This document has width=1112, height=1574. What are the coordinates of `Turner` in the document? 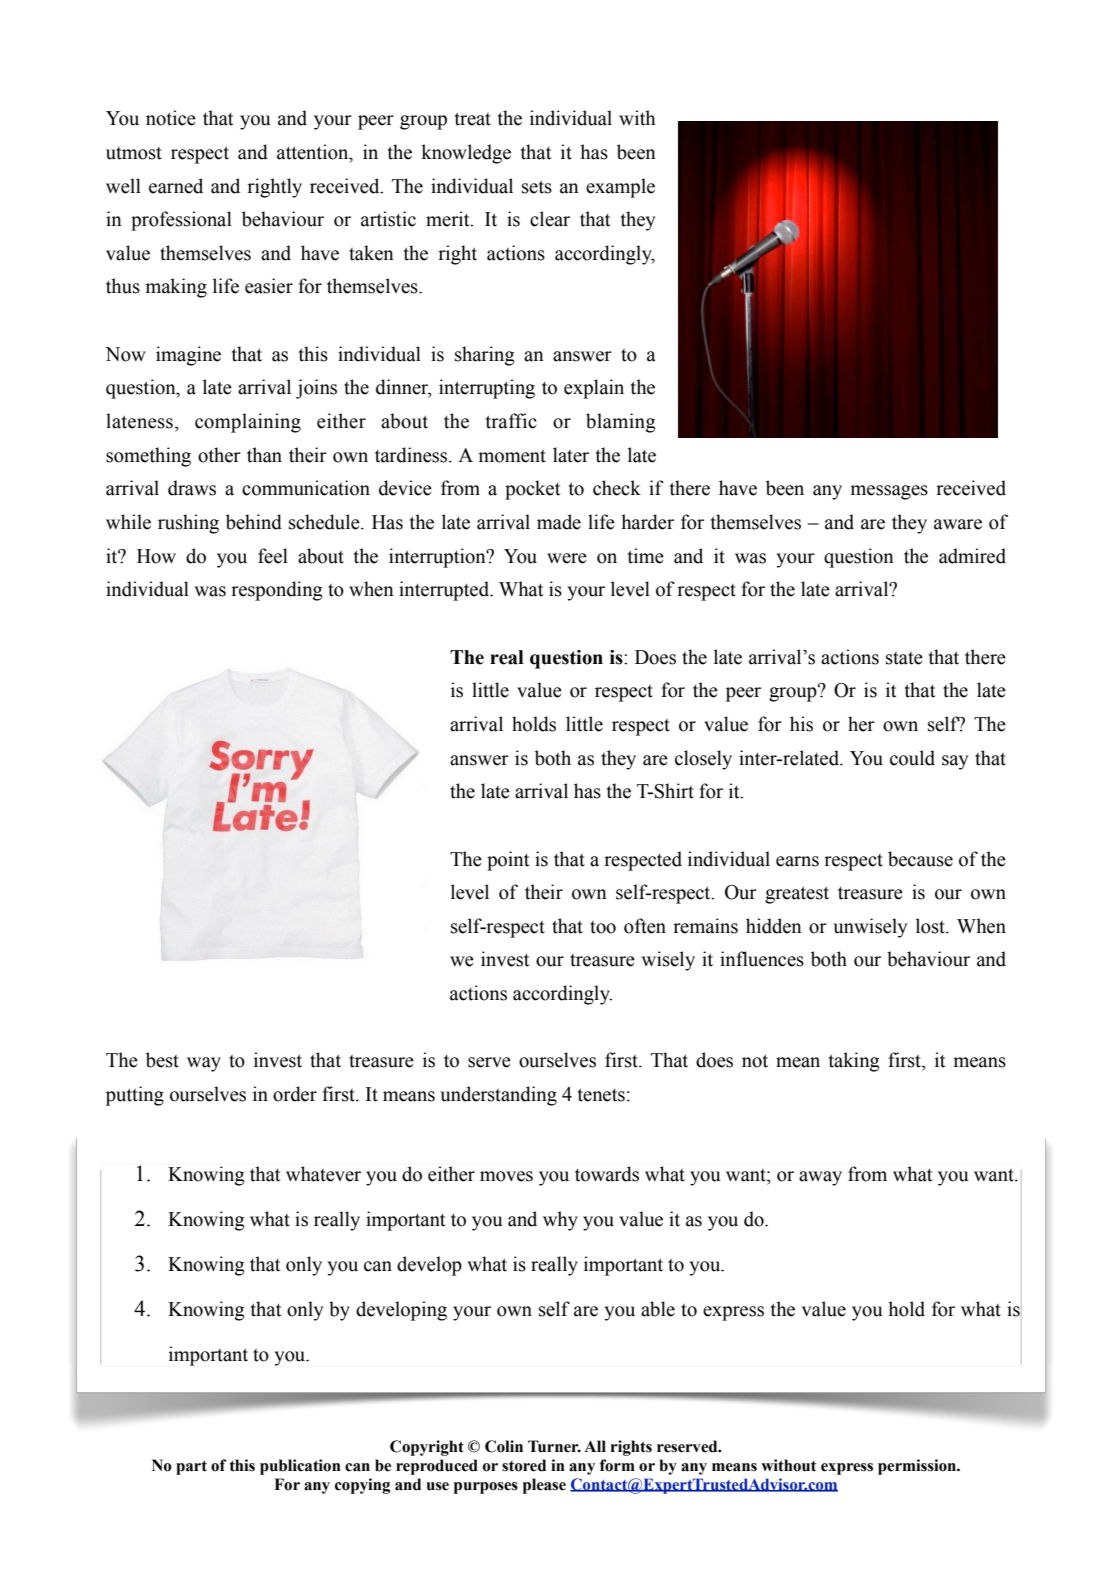 It's located at (554, 1446).
